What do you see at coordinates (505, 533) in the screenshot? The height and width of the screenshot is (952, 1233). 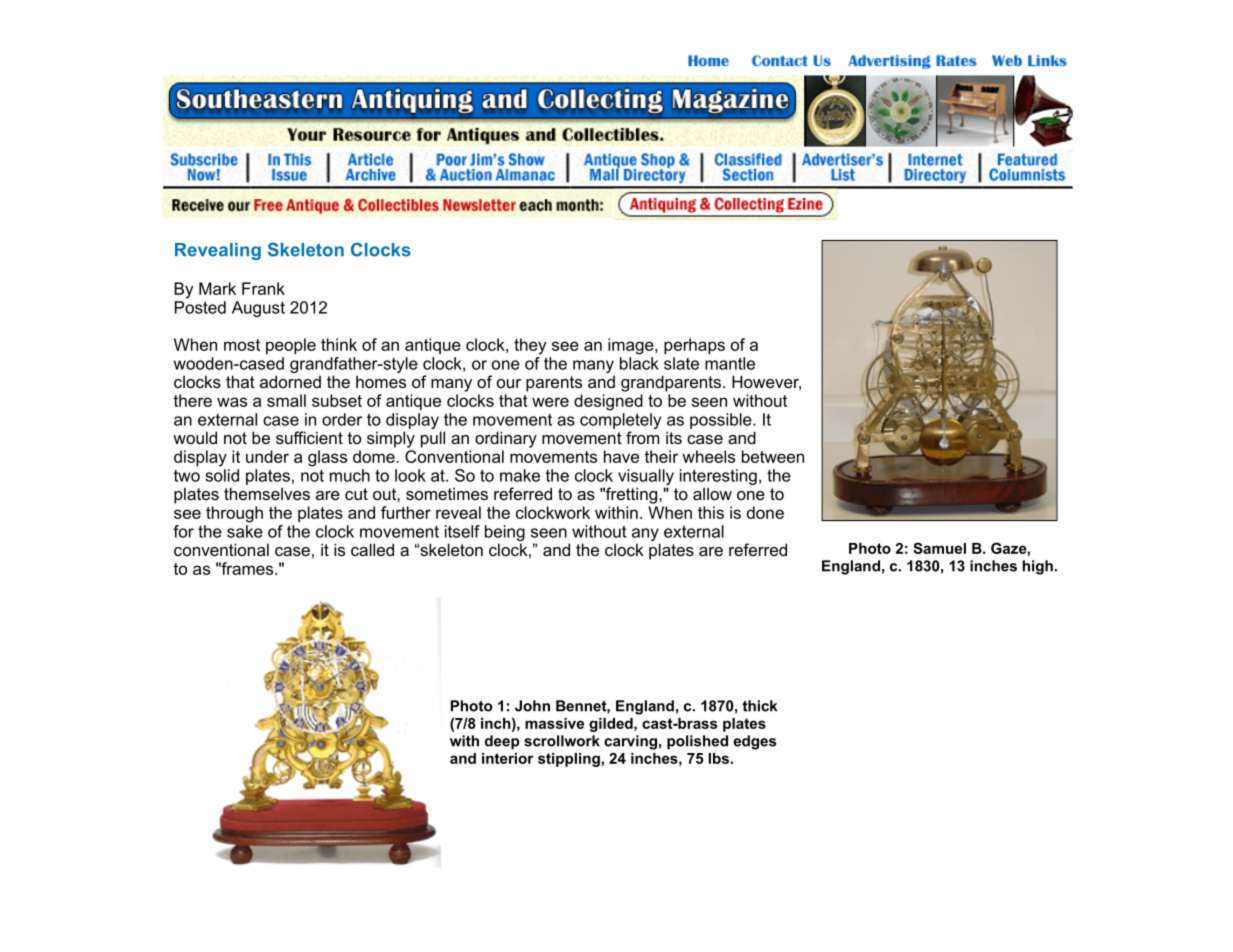 I see `being` at bounding box center [505, 533].
